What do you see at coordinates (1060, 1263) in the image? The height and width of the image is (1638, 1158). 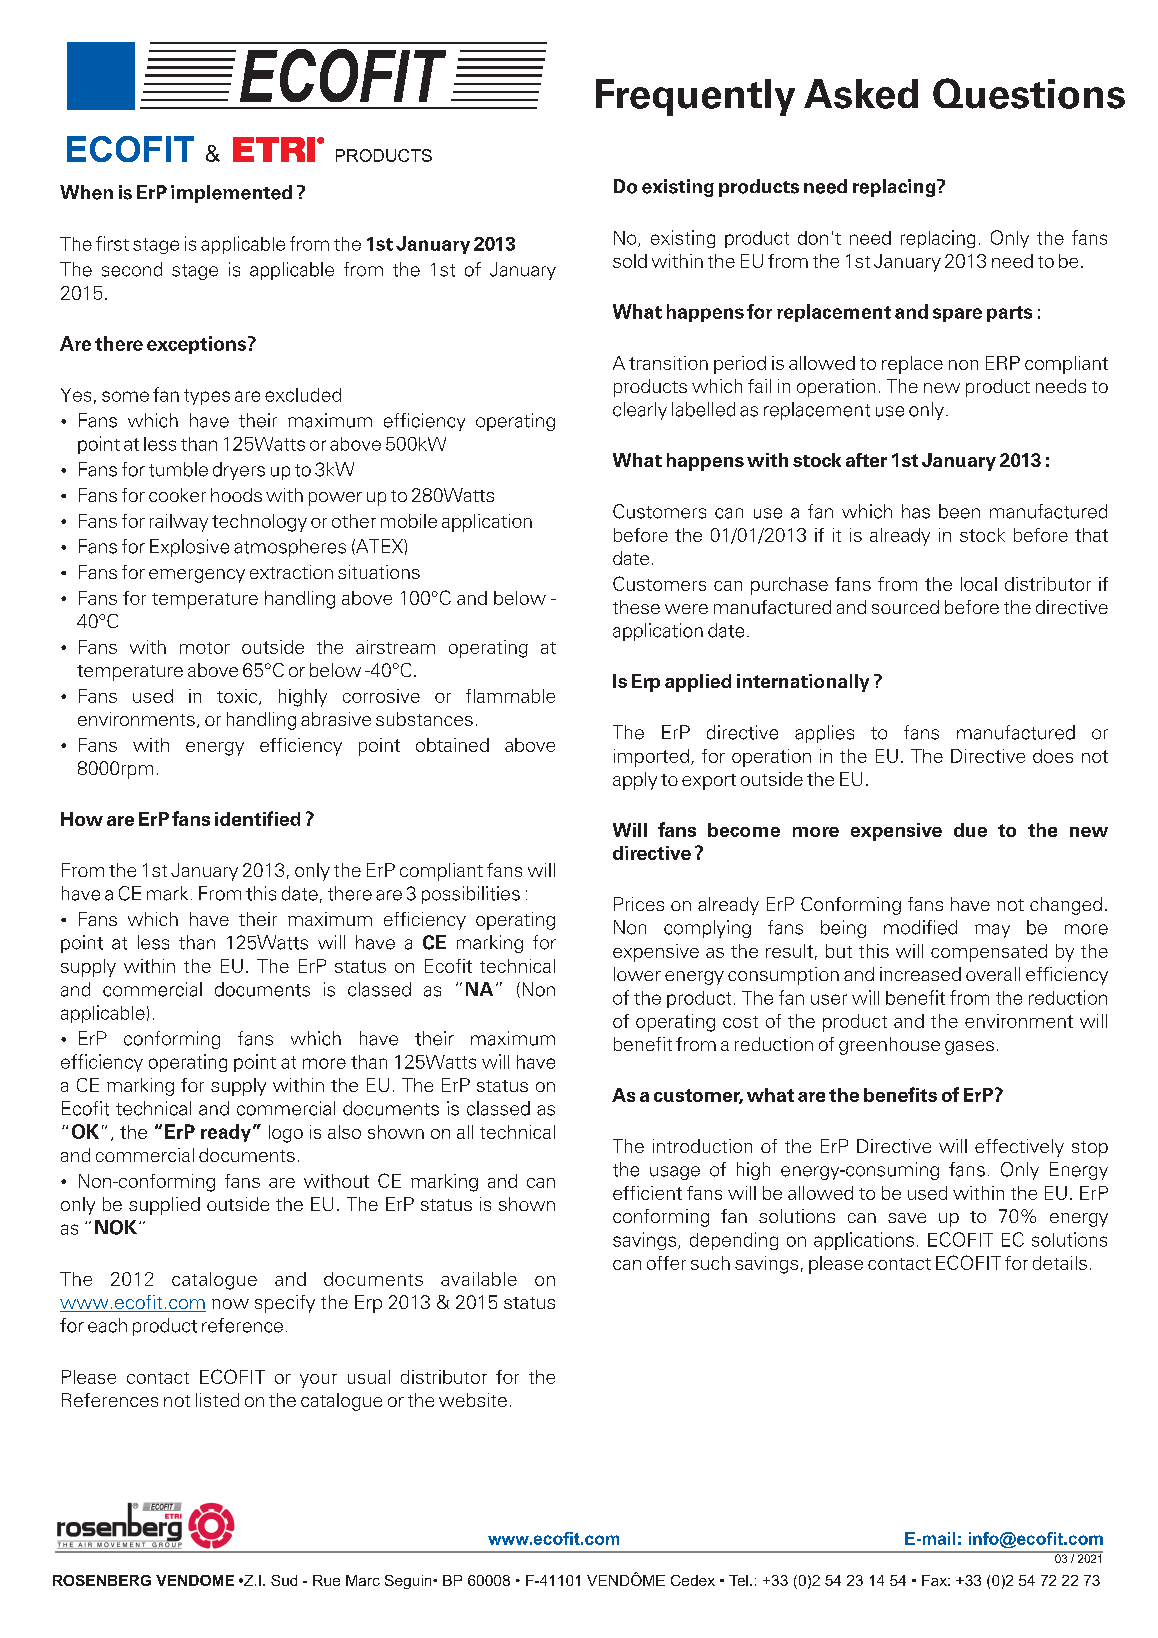 I see `details` at bounding box center [1060, 1263].
